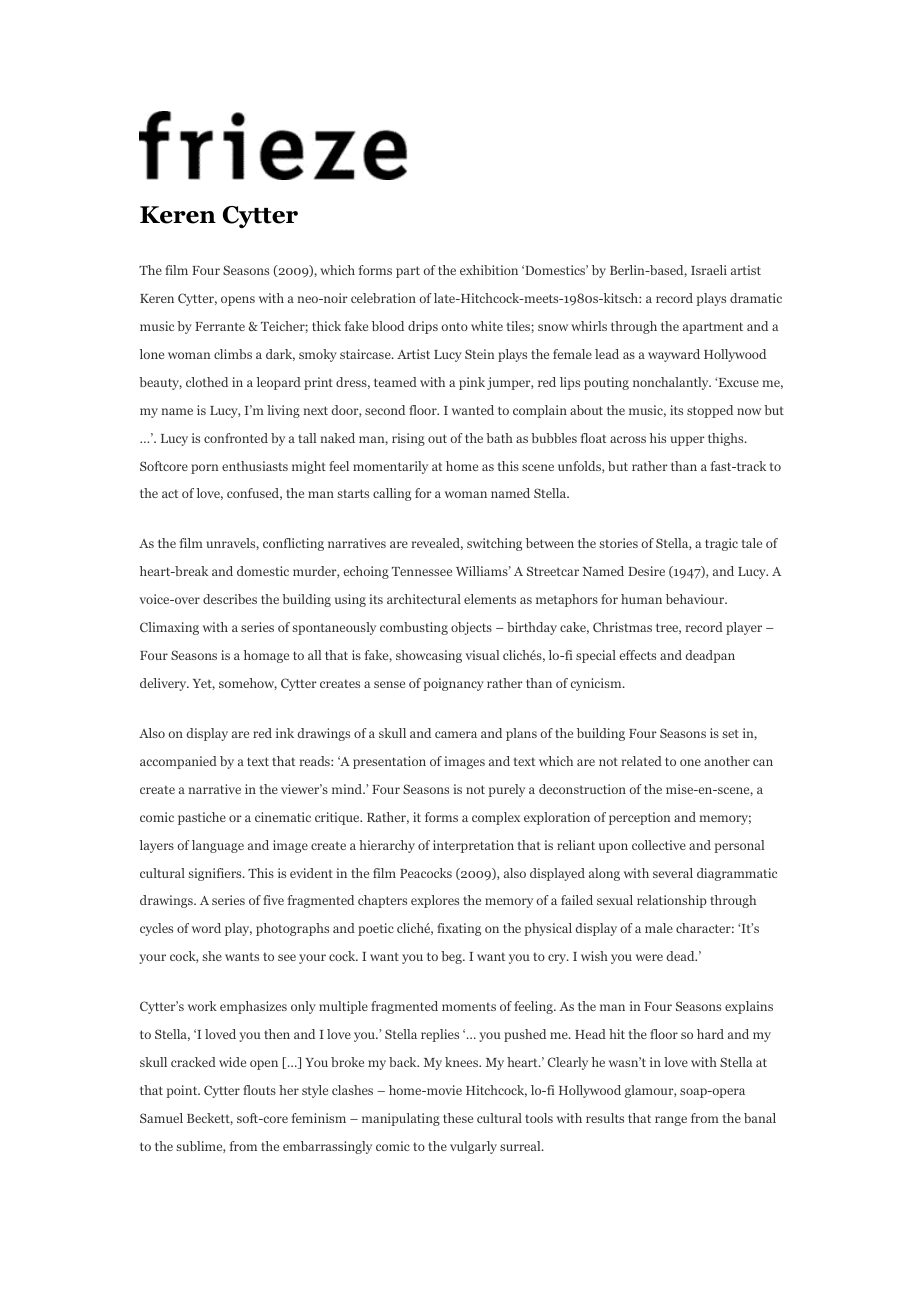  What do you see at coordinates (671, 1121) in the document?
I see `range` at bounding box center [671, 1121].
